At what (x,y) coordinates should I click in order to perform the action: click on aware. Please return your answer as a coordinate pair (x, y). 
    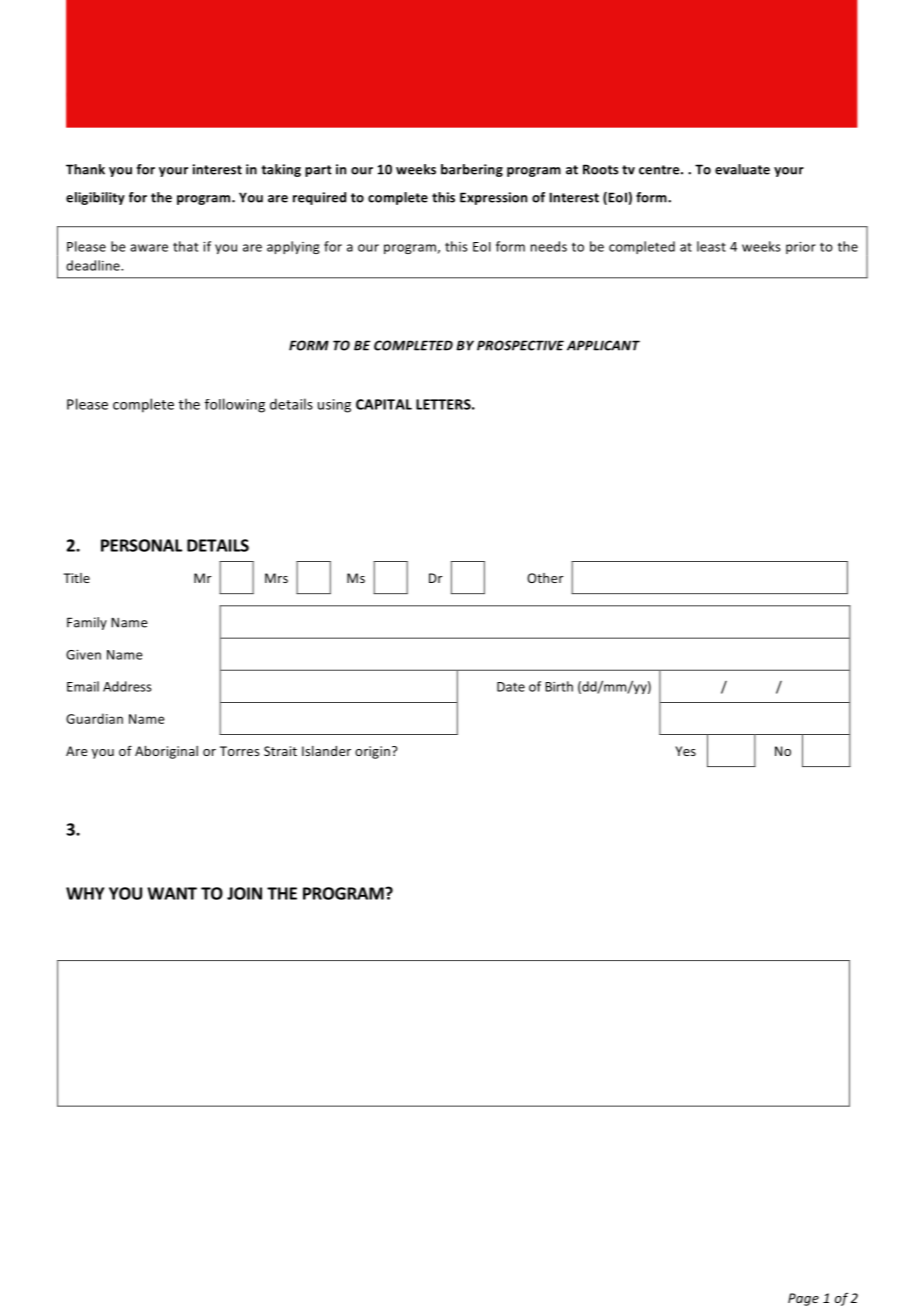
    Looking at the image, I should click on (149, 248).
